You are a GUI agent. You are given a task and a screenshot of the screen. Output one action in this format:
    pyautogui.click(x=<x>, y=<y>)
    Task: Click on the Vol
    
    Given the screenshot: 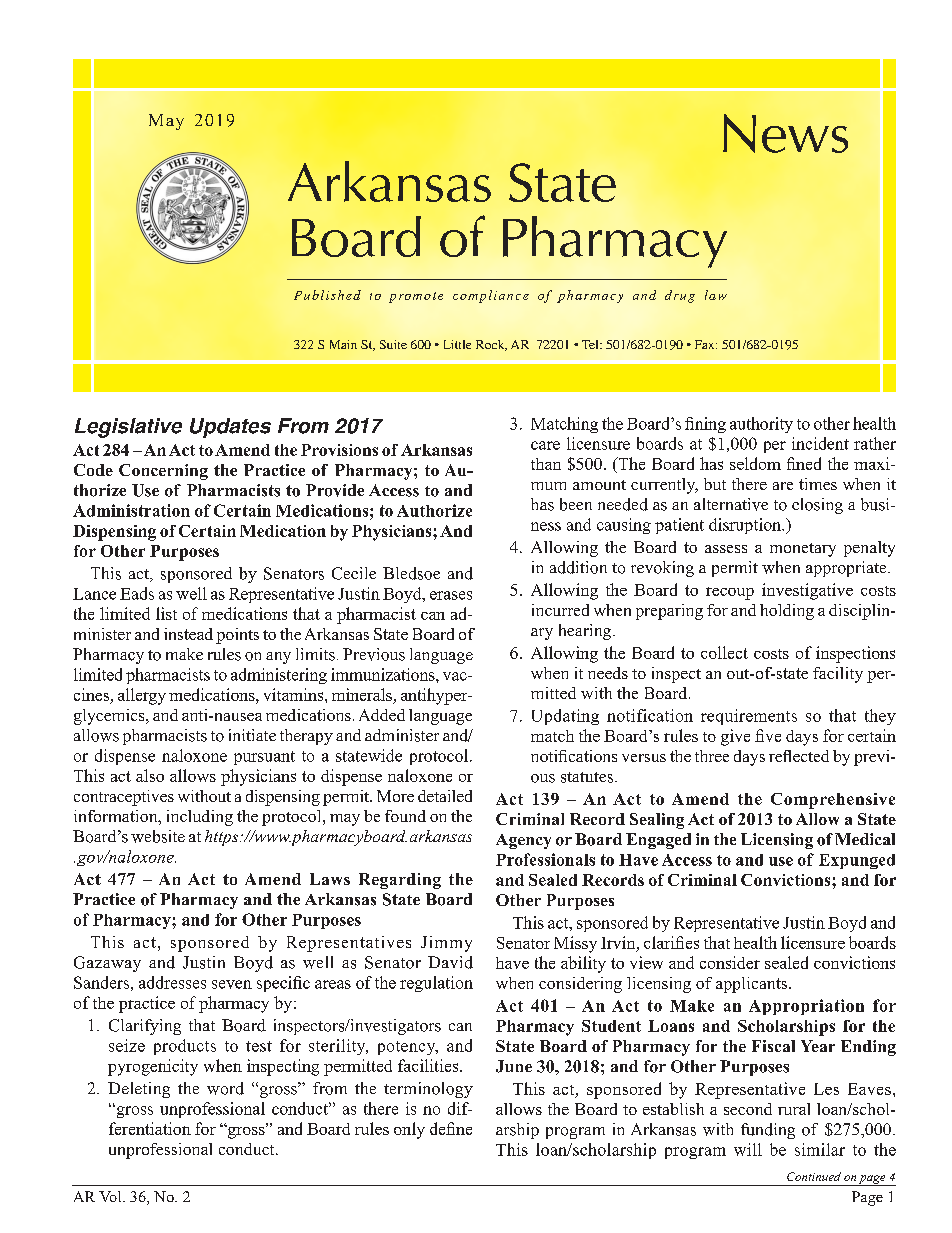 What is the action you would take?
    pyautogui.click(x=111, y=1196)
